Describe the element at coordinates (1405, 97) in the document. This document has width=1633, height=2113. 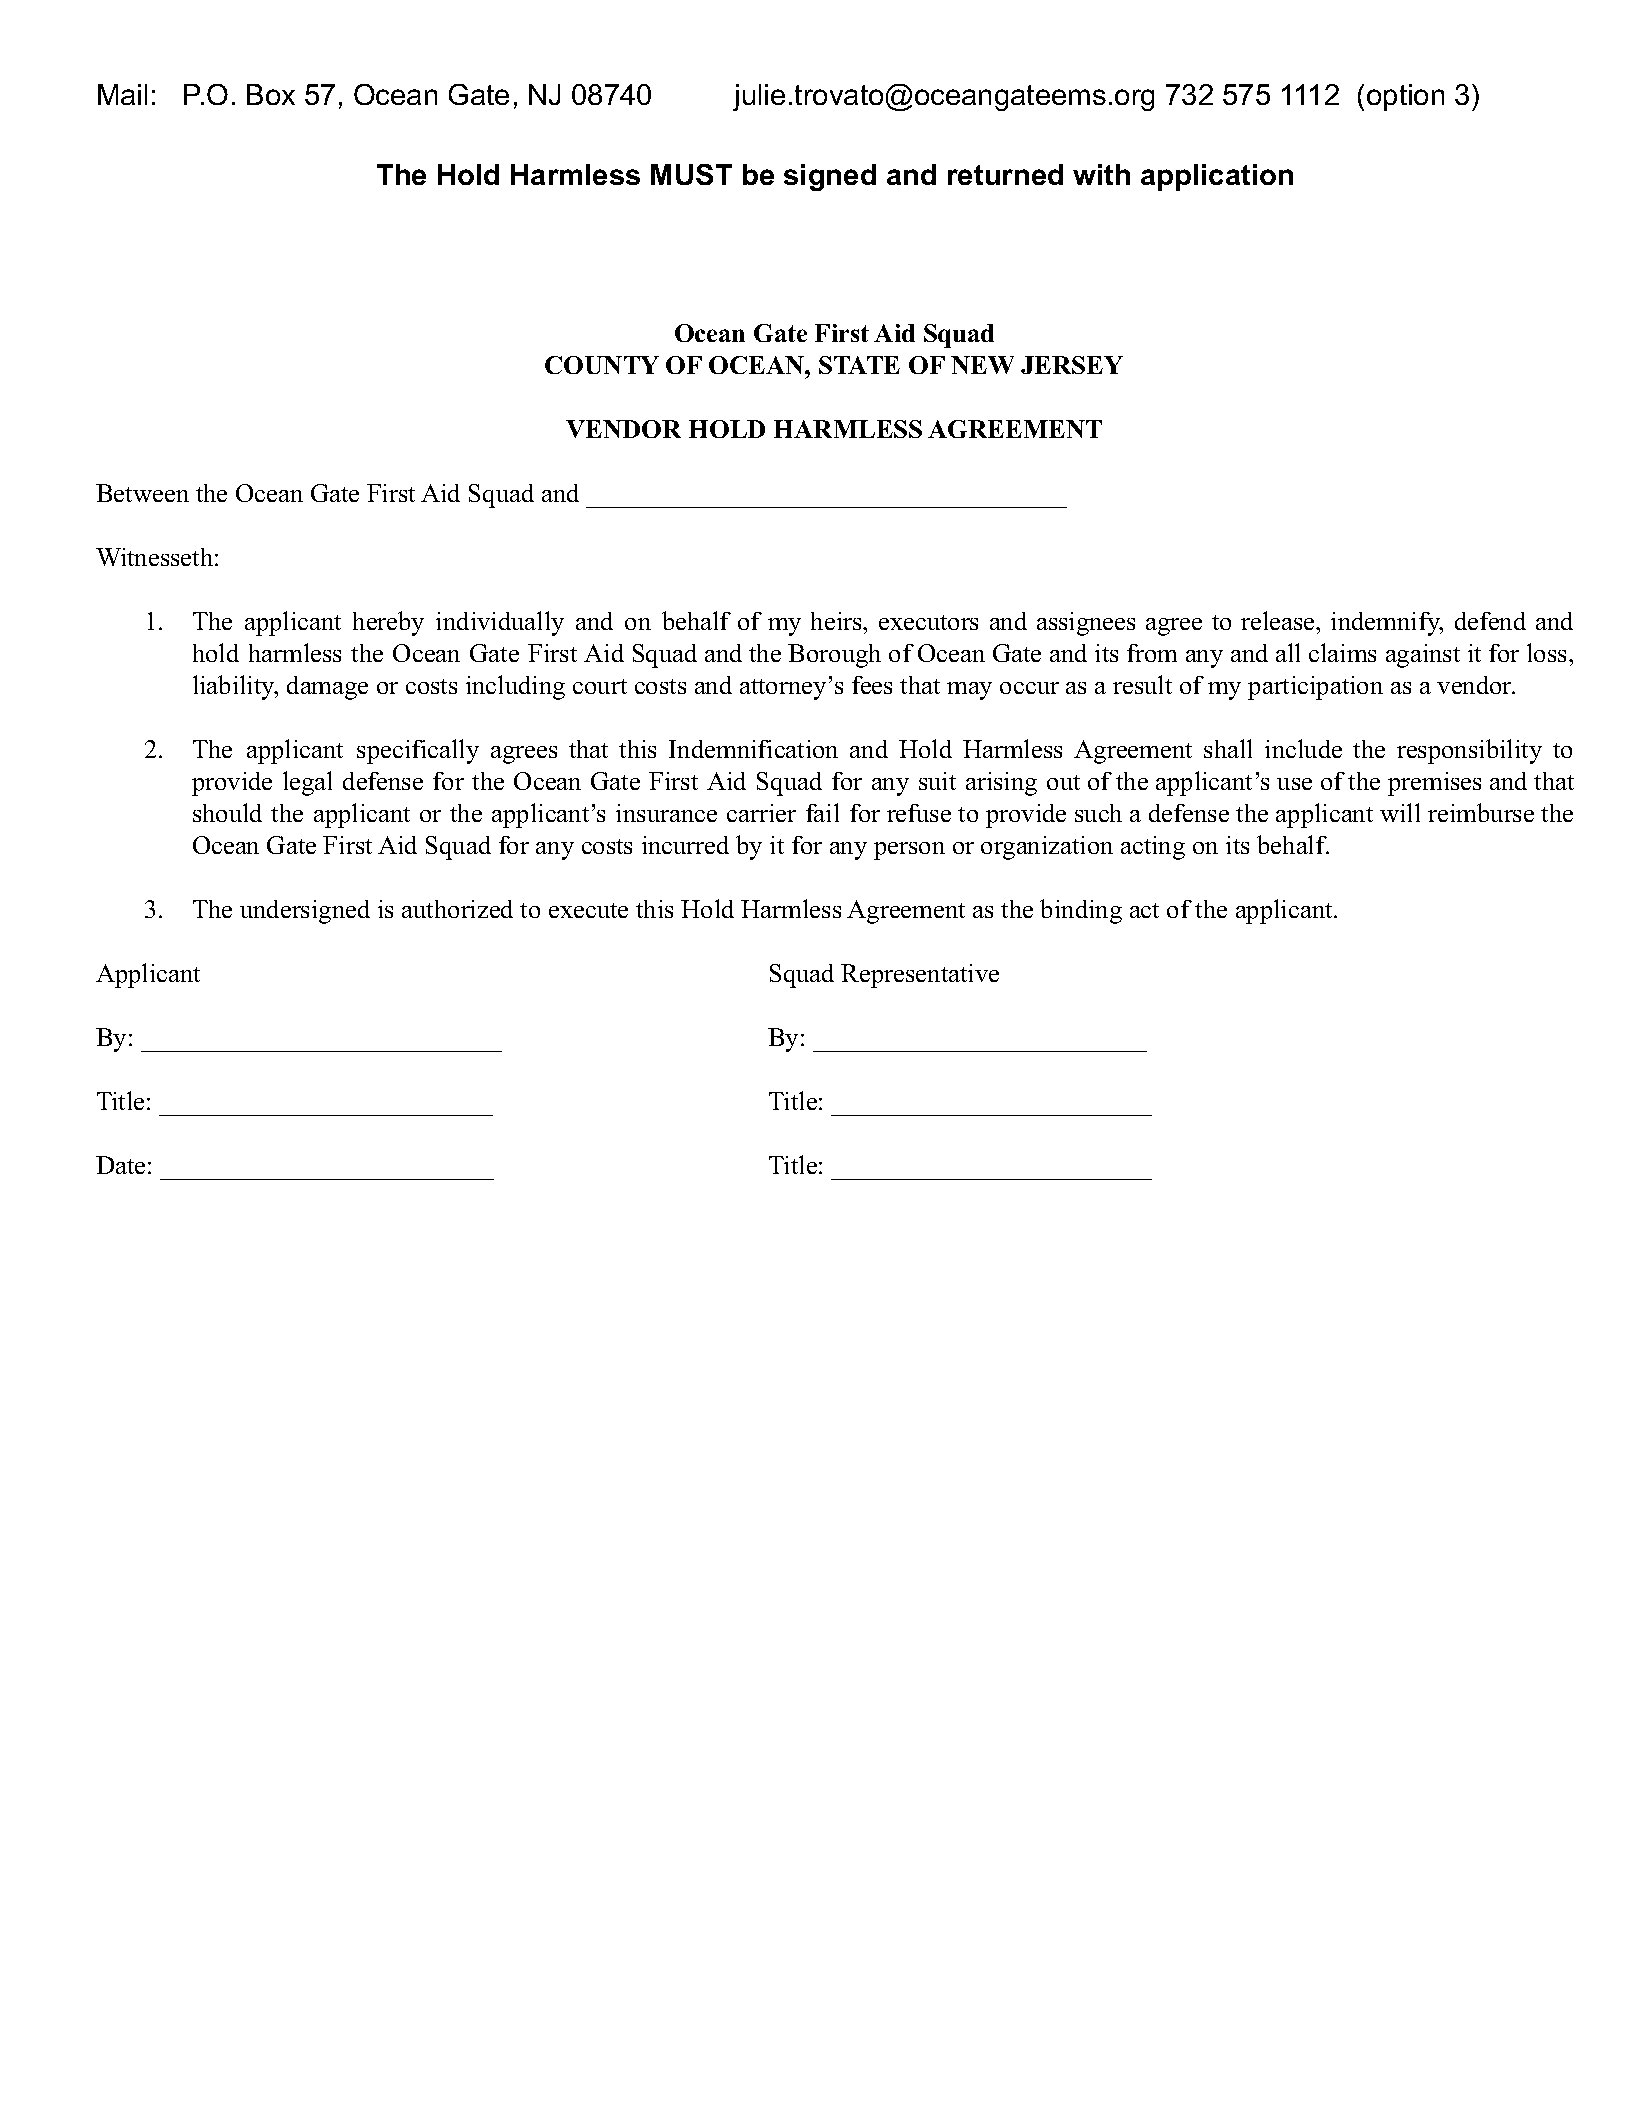
I see `option` at that location.
